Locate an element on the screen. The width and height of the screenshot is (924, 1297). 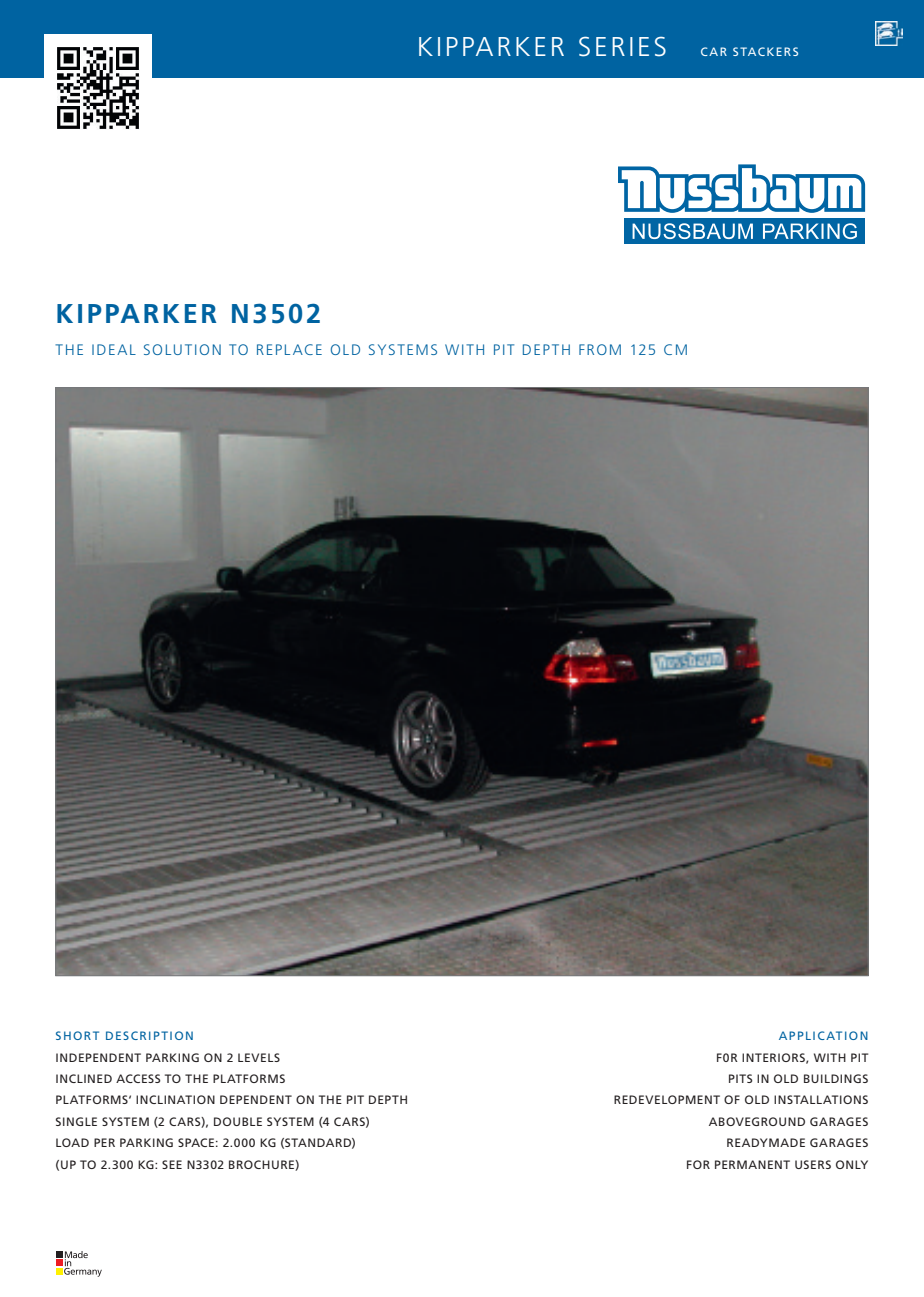
PERMANENT is located at coordinates (752, 1164).
